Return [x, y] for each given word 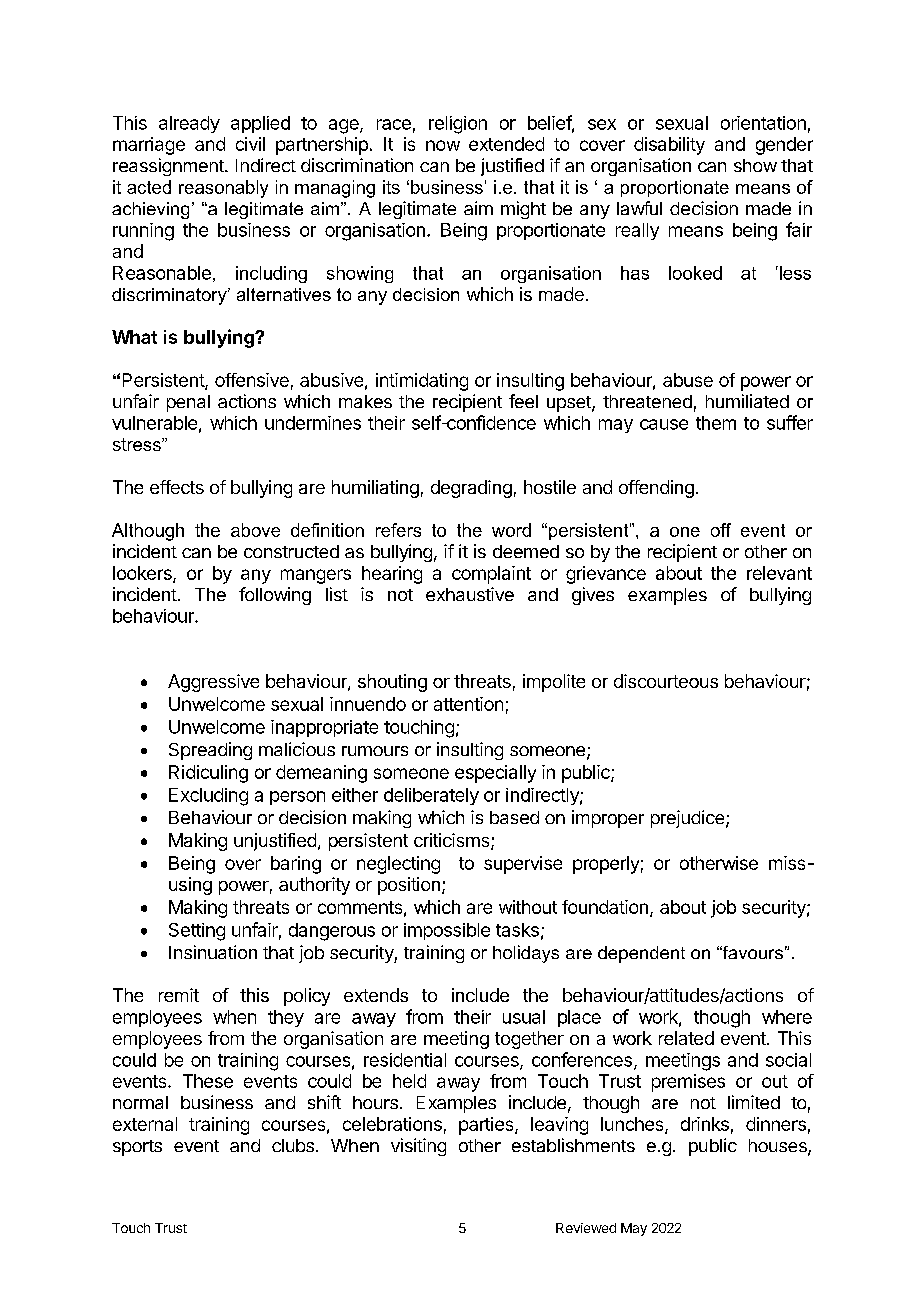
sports [137, 1148]
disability [669, 146]
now [443, 145]
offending [656, 489]
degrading [471, 489]
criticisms [451, 840]
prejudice [687, 819]
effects [177, 487]
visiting [418, 1147]
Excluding [208, 797]
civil [250, 144]
